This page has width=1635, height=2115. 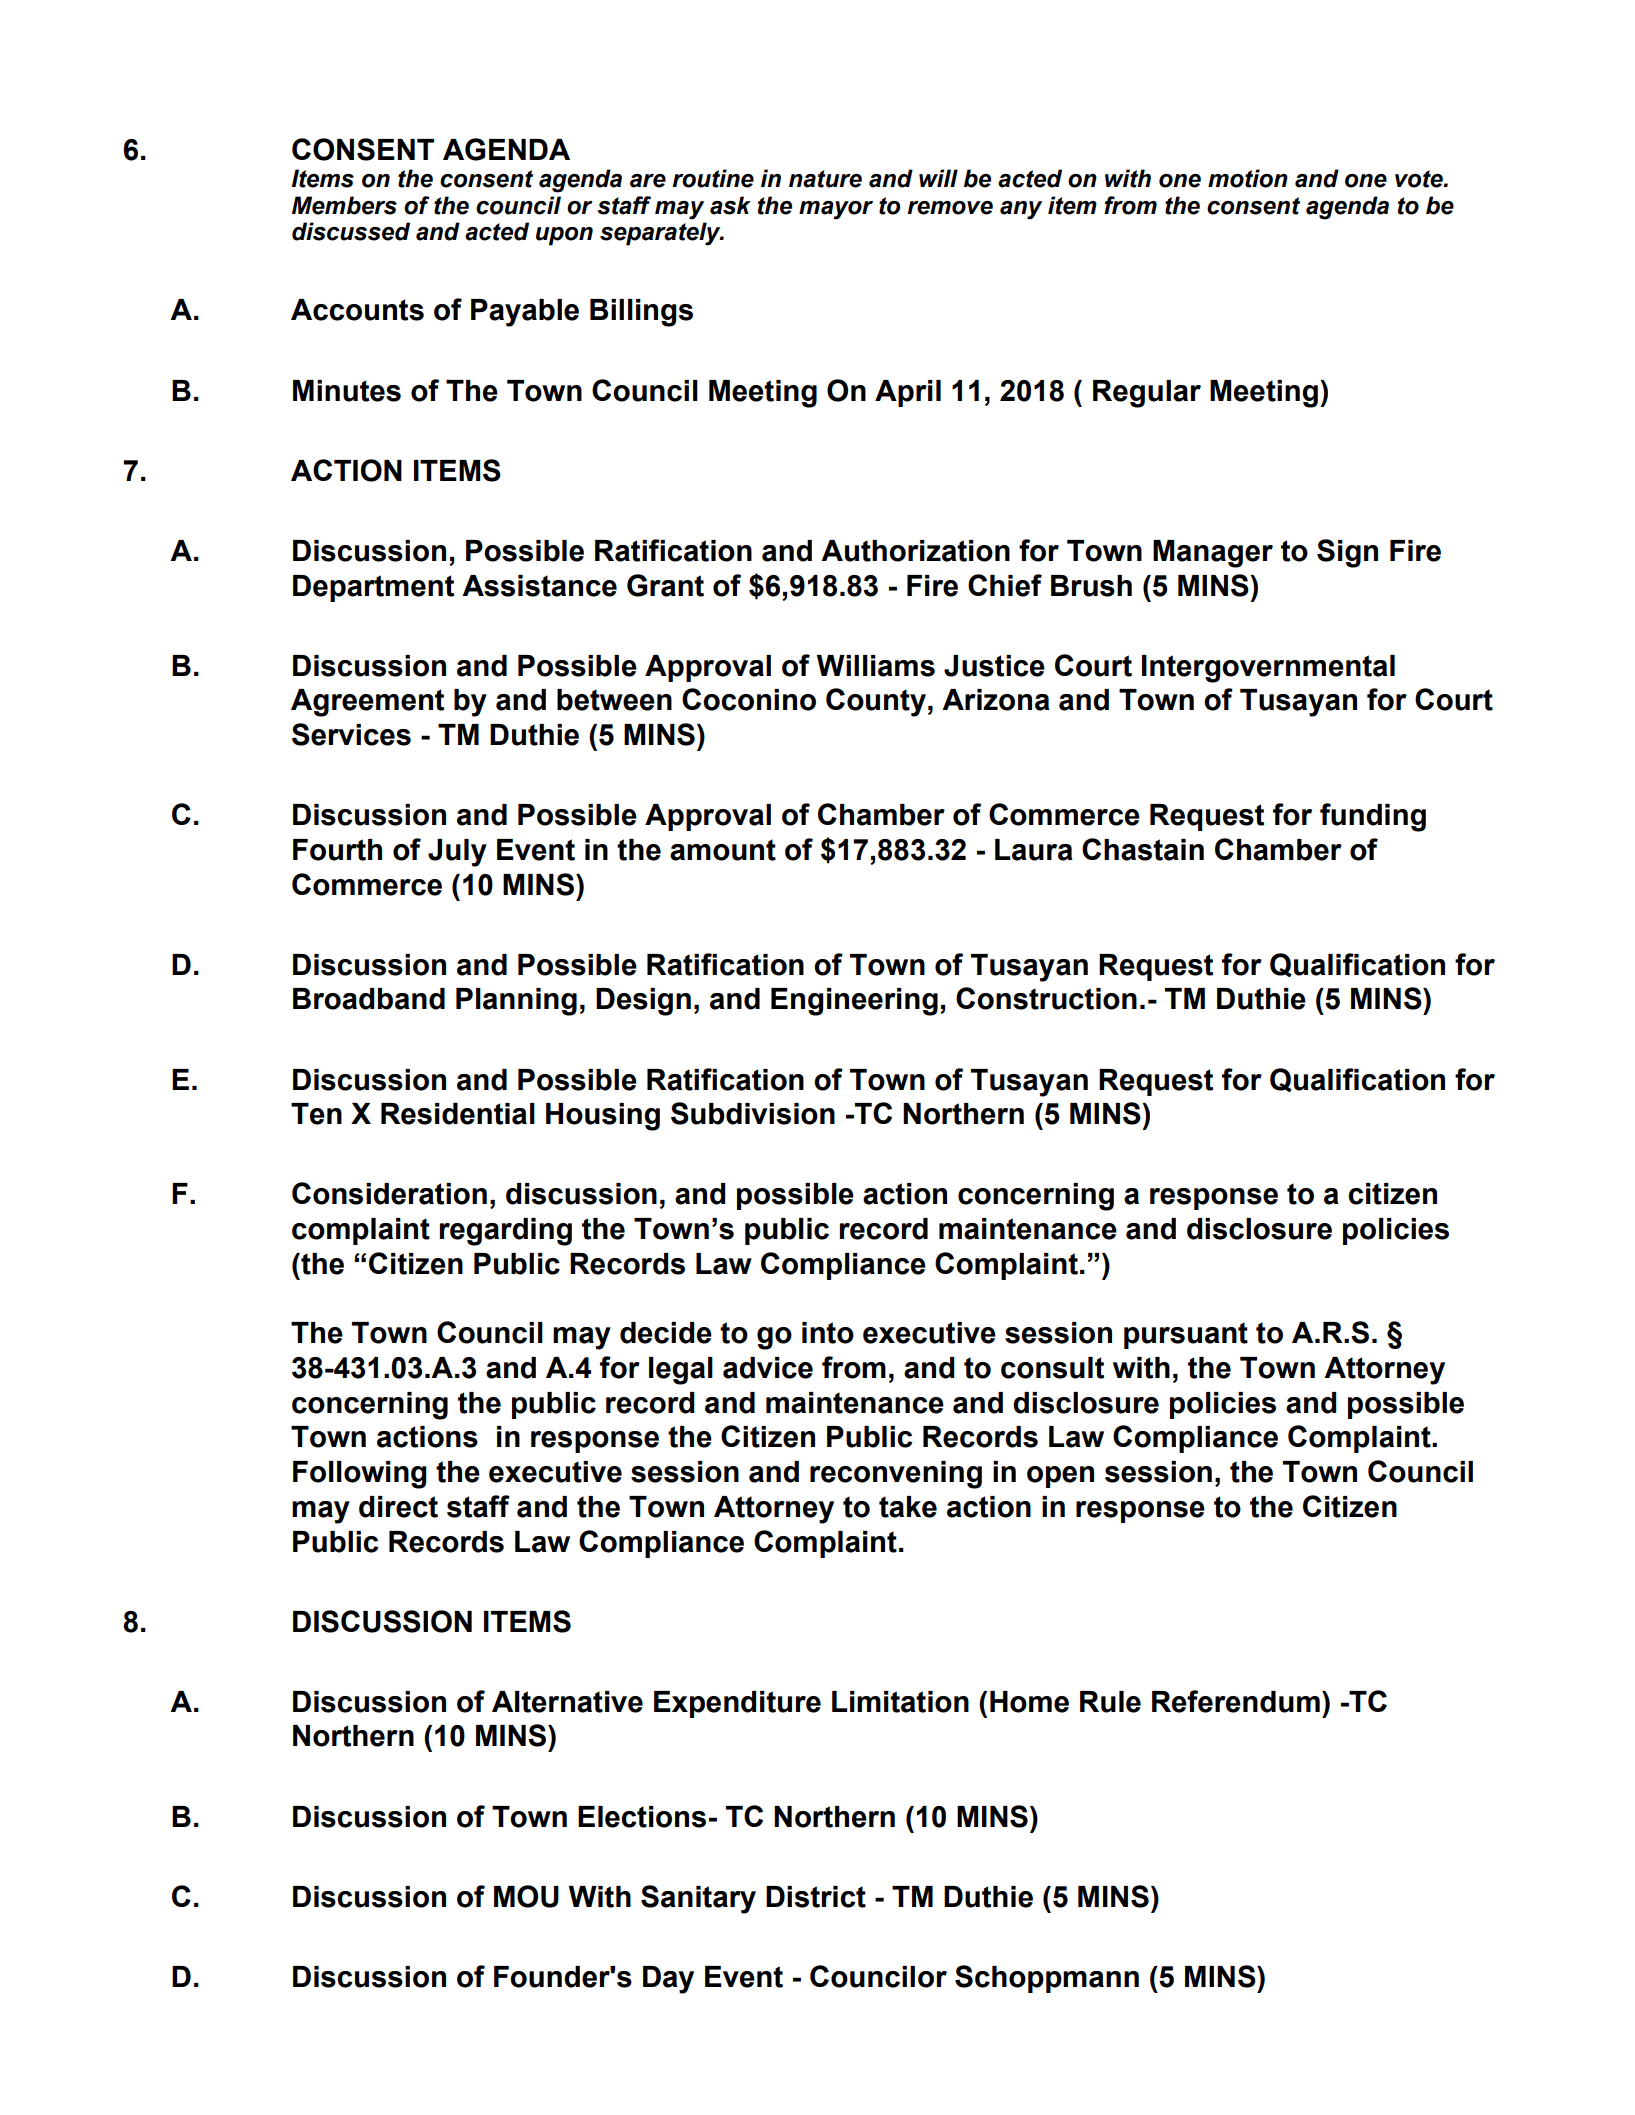 I want to click on motion, so click(x=1248, y=178).
